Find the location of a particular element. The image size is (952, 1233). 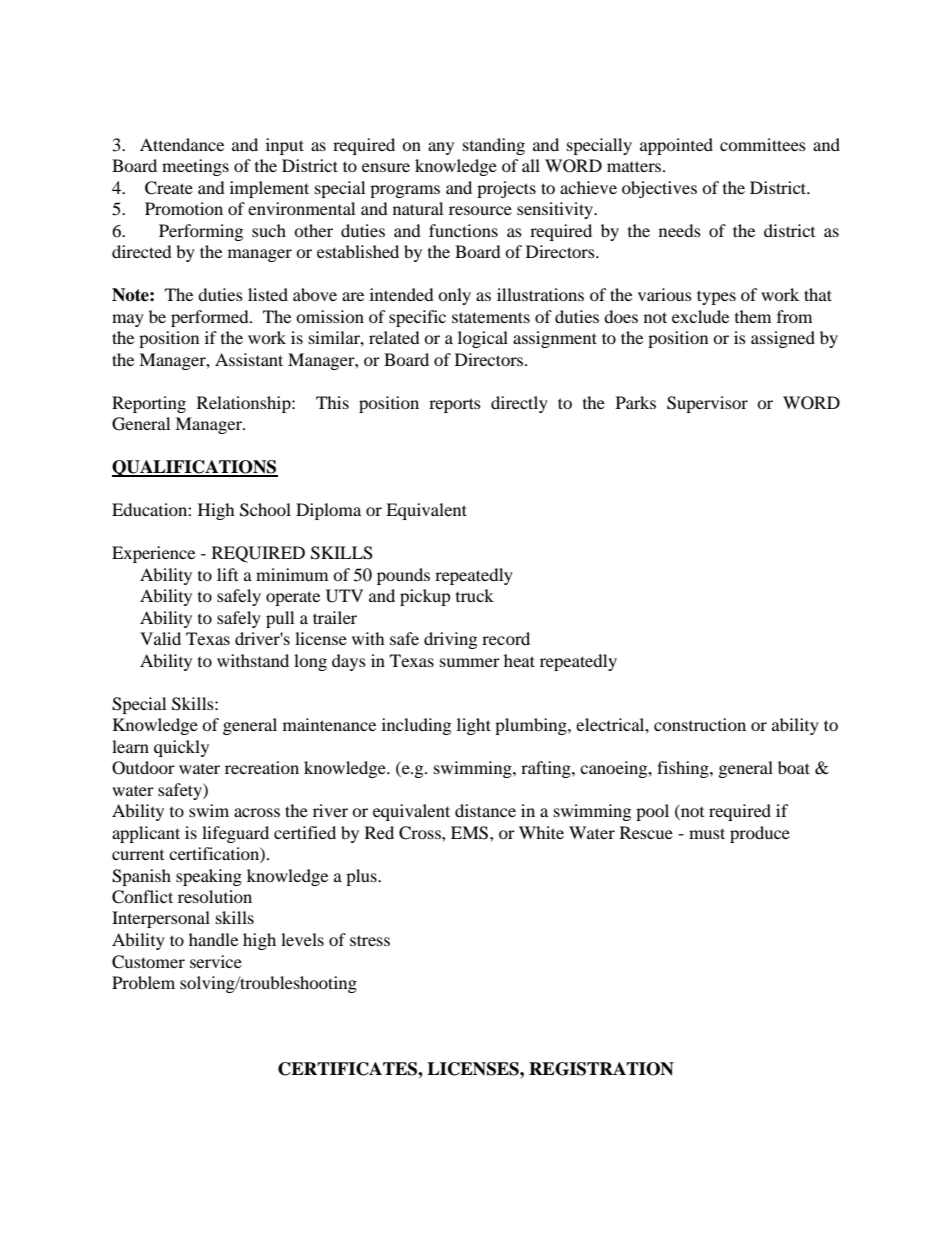

meetings is located at coordinates (195, 167).
